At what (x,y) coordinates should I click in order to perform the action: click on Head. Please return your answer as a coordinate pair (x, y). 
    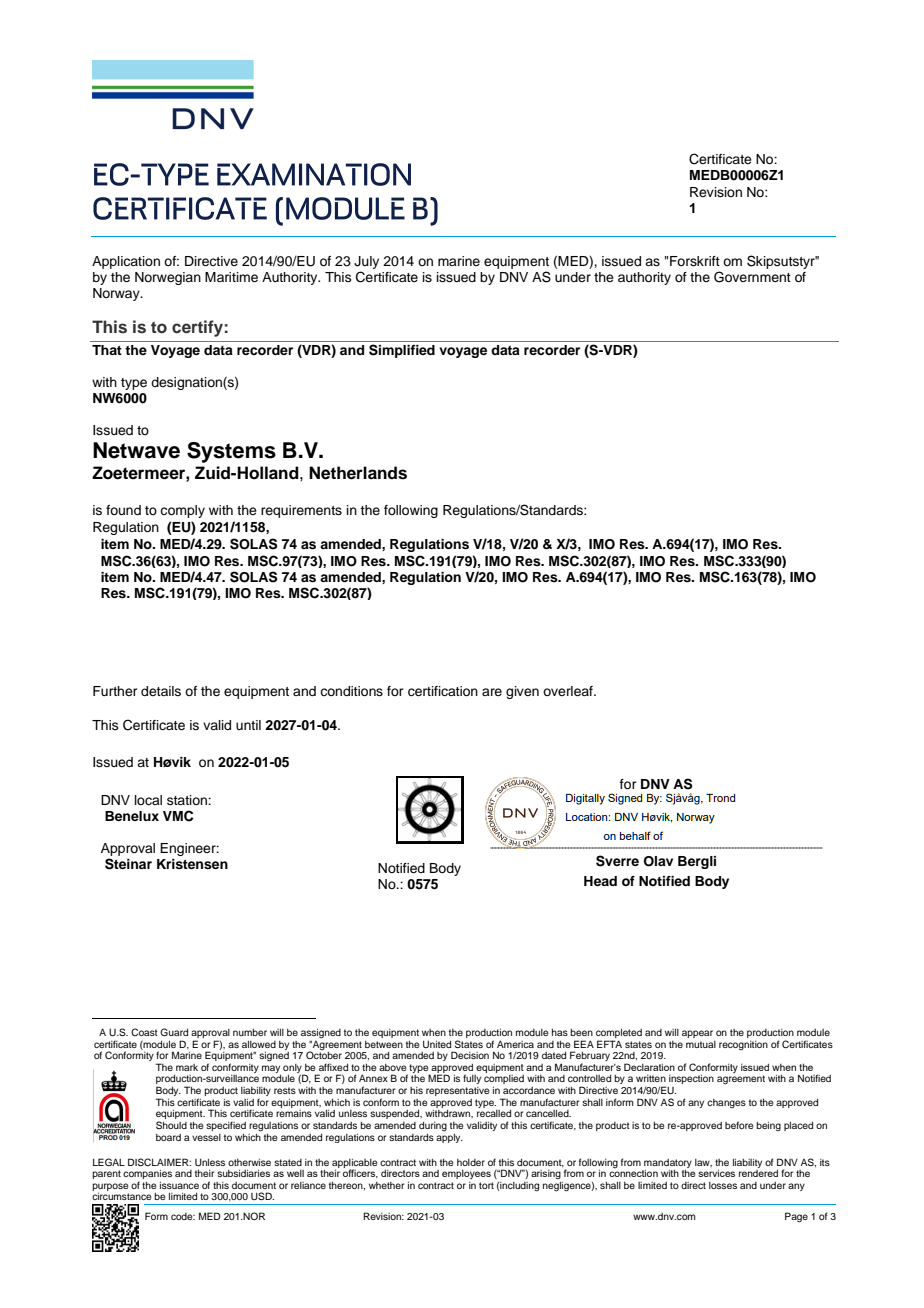
    Looking at the image, I should click on (600, 881).
